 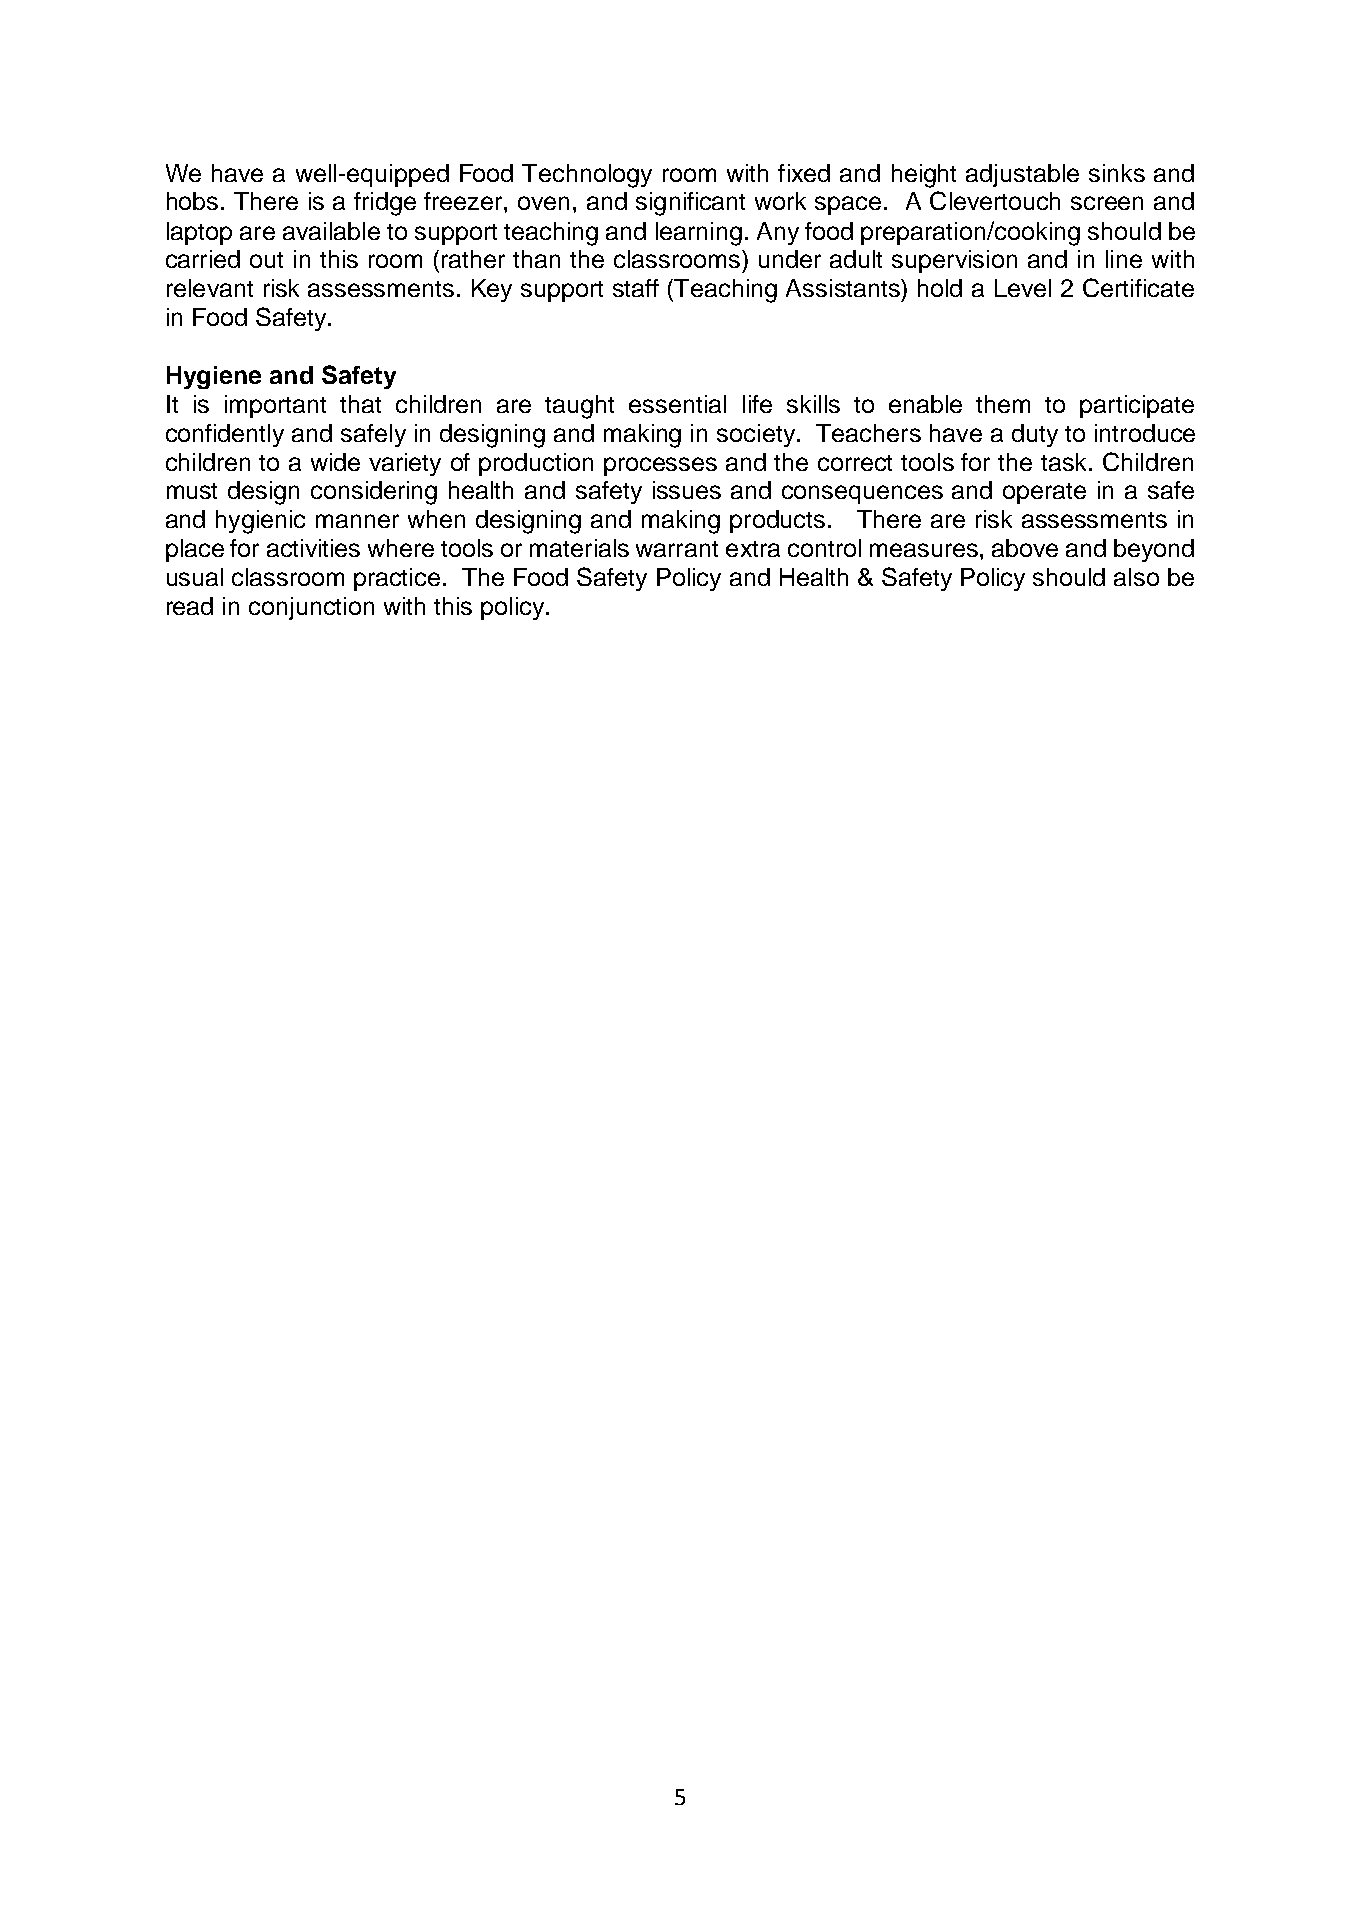 What do you see at coordinates (275, 406) in the screenshot?
I see `important` at bounding box center [275, 406].
